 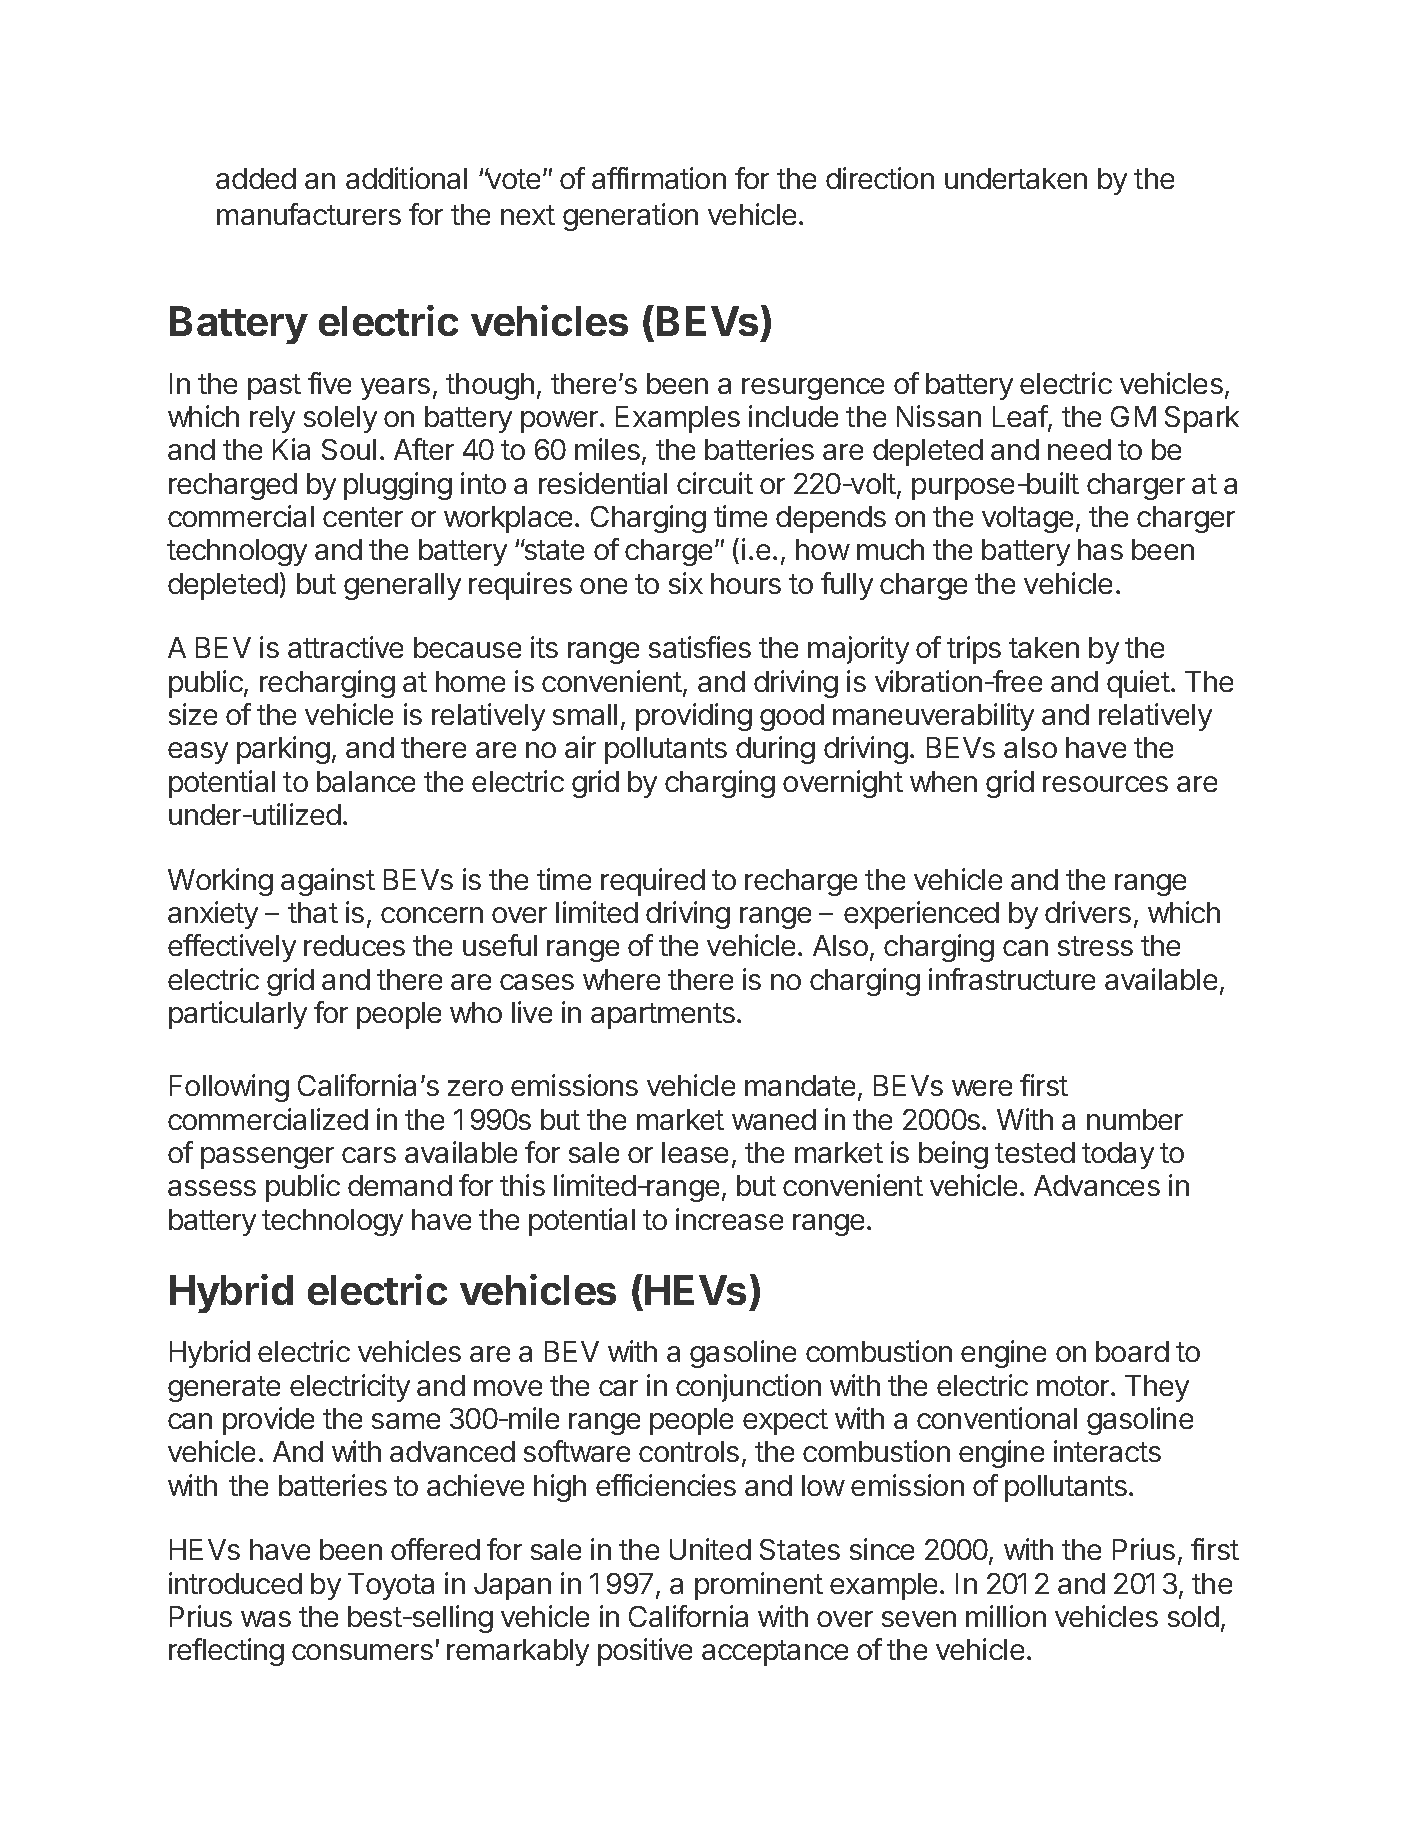 What do you see at coordinates (238, 1015) in the image?
I see `particularly` at bounding box center [238, 1015].
